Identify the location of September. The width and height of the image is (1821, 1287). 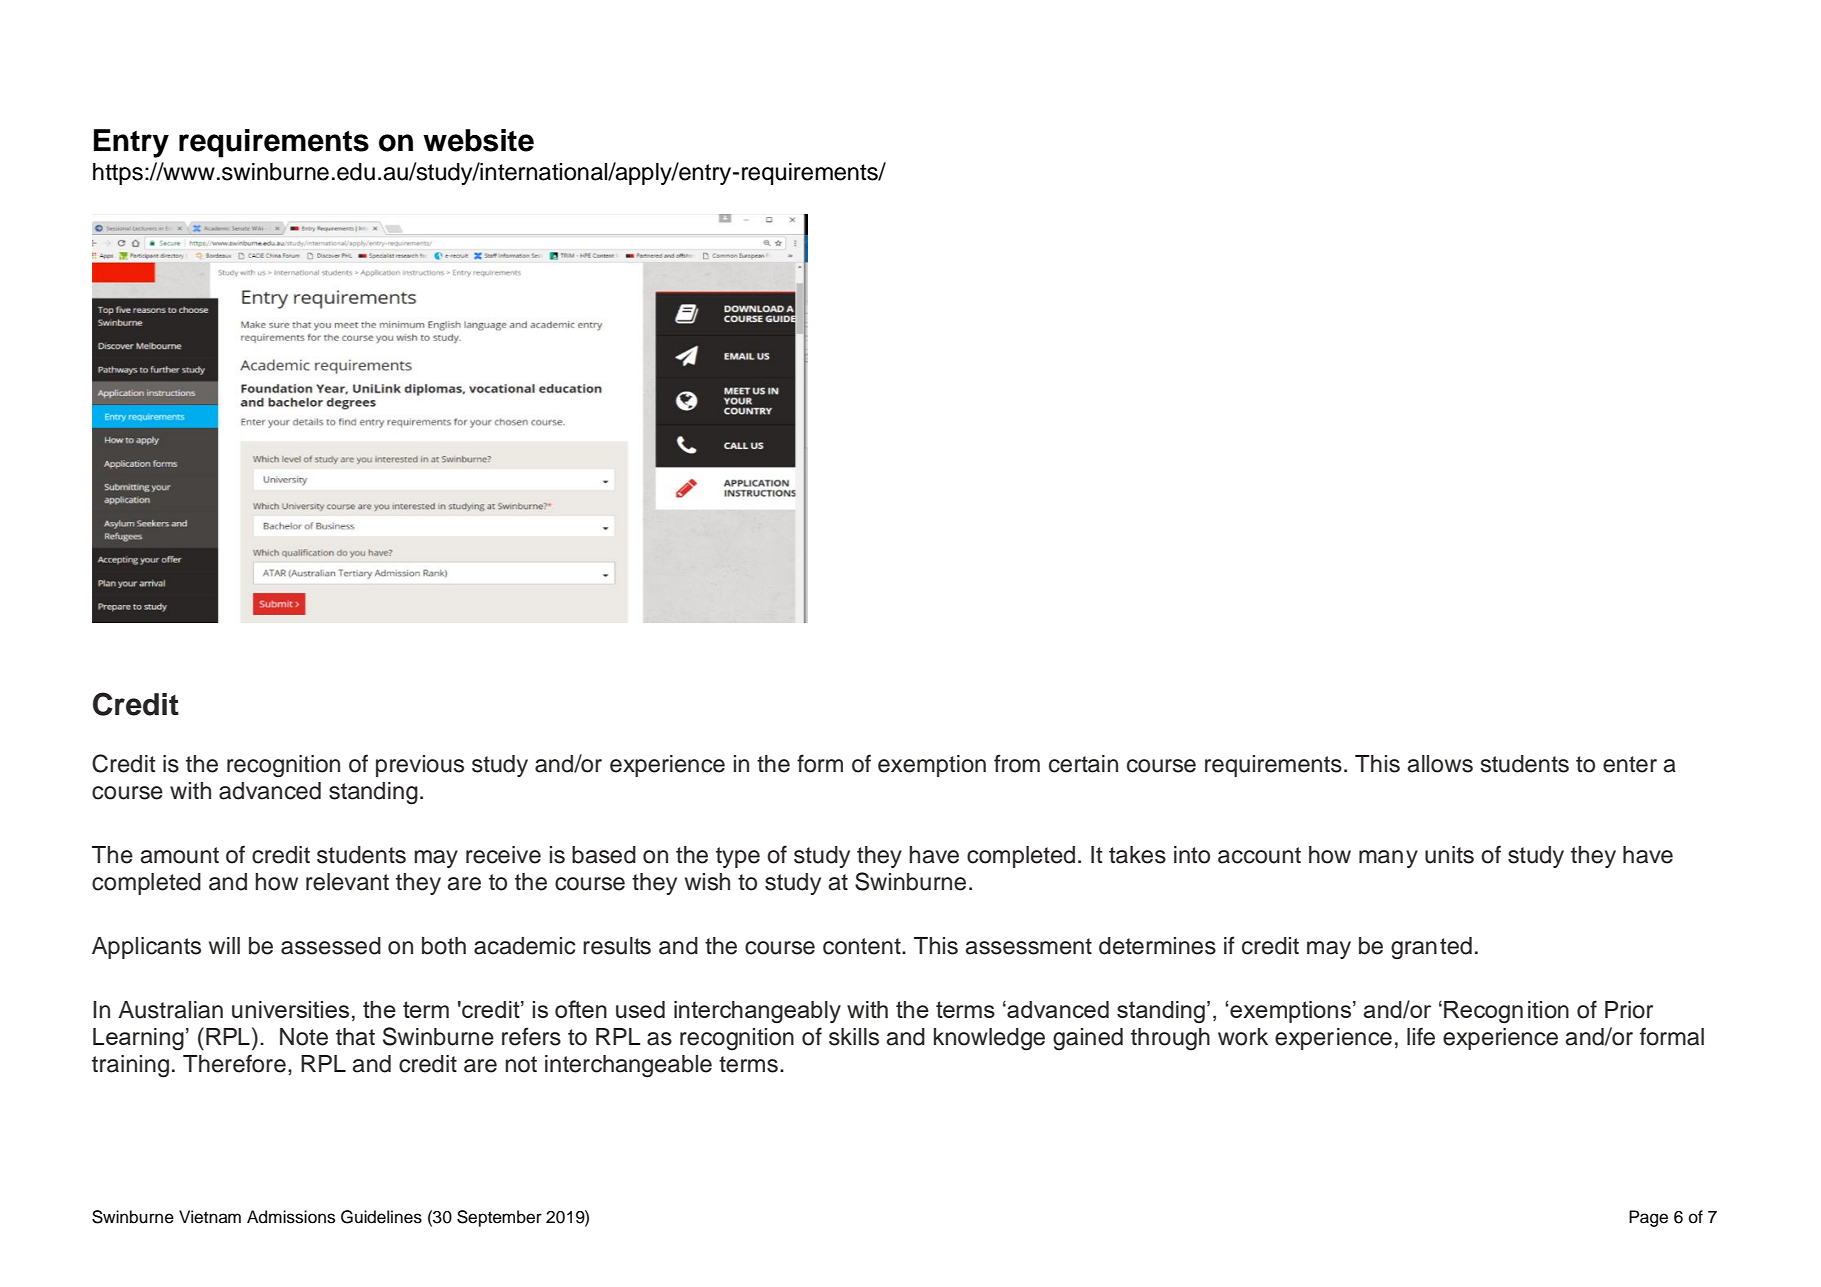
(499, 1218).
